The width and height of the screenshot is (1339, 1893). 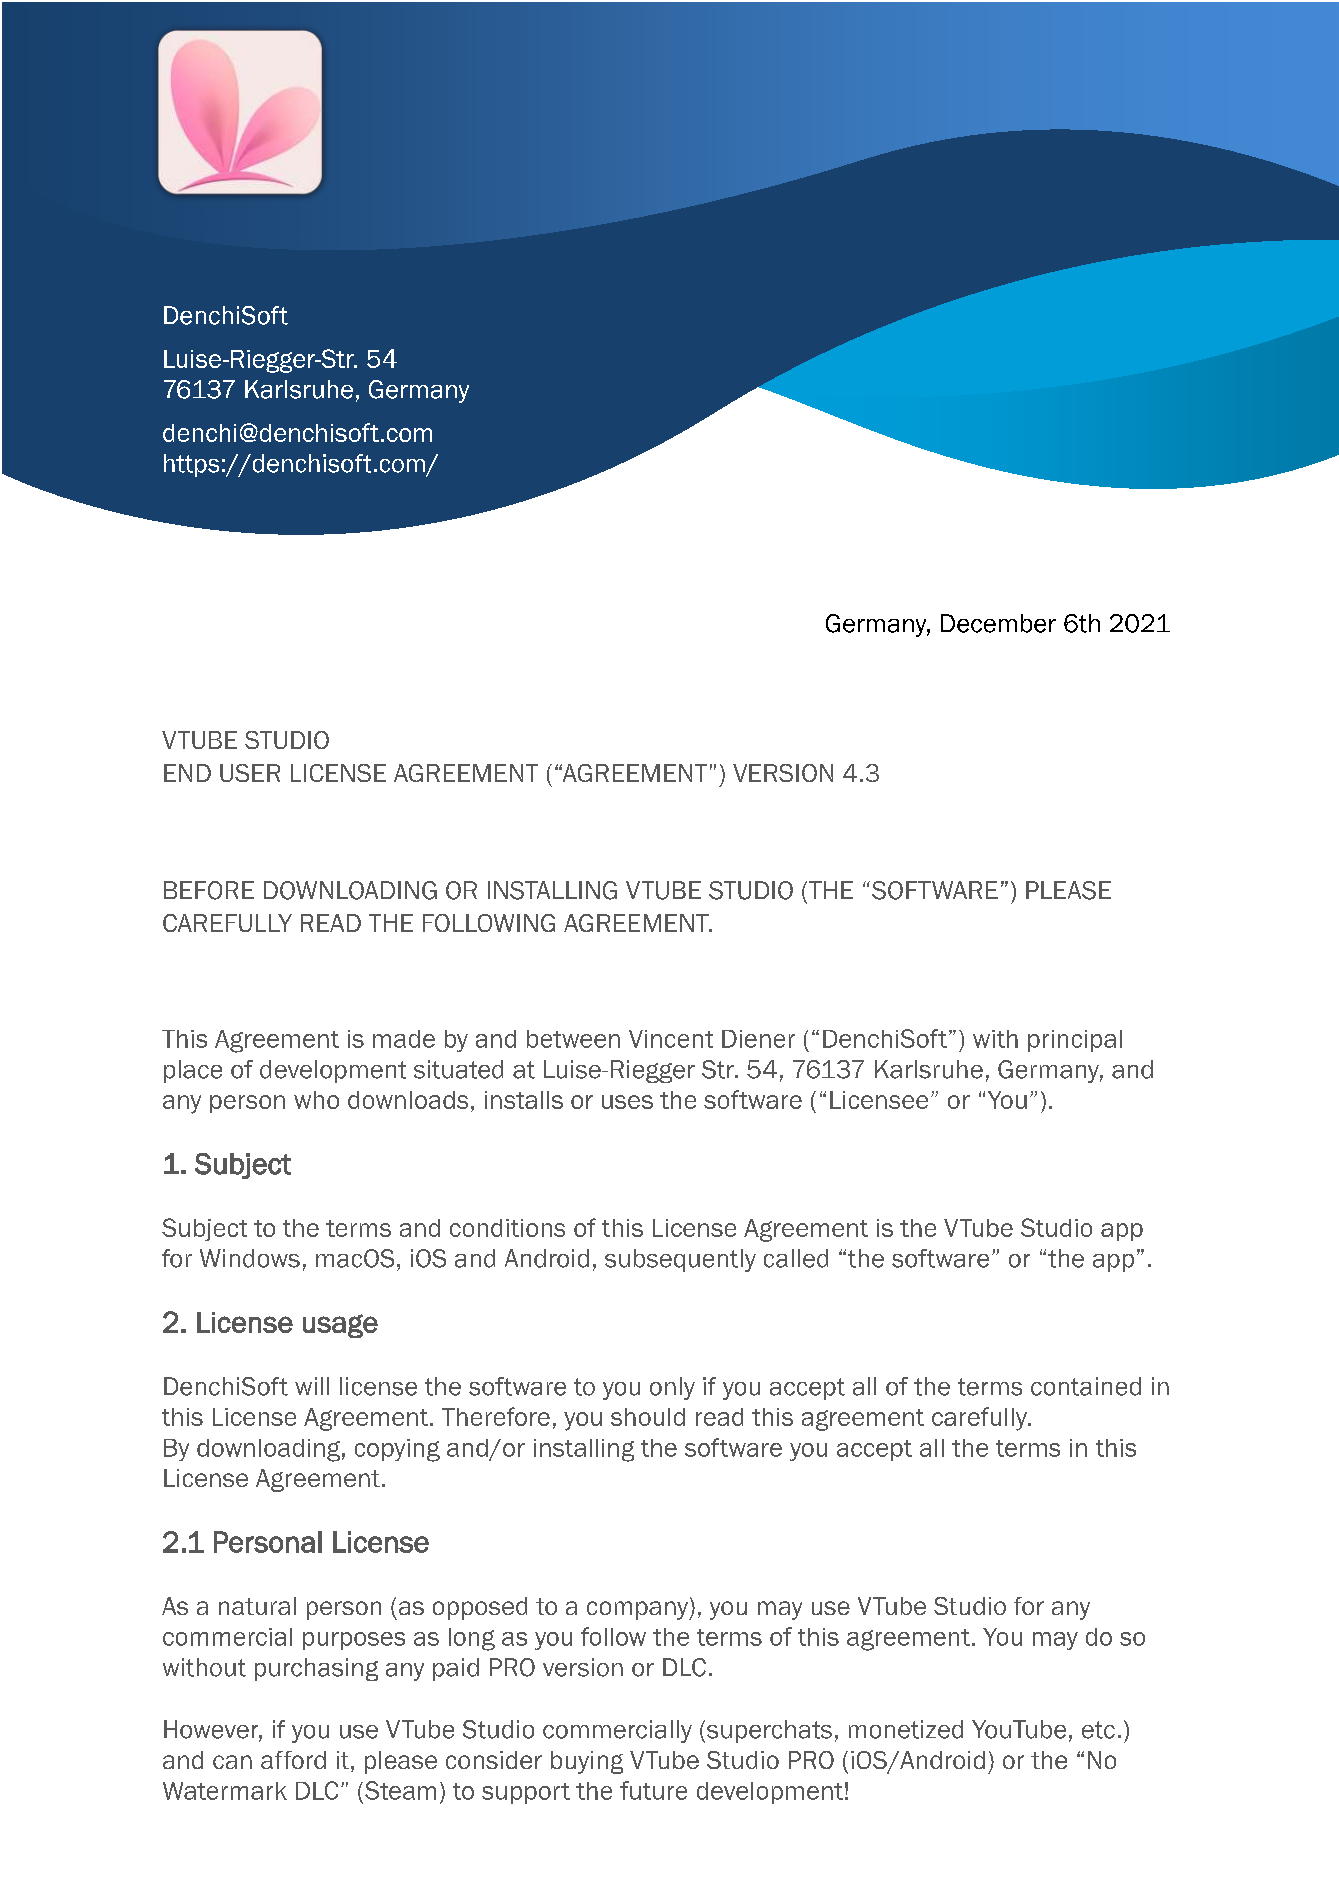 What do you see at coordinates (250, 773) in the screenshot?
I see `USER` at bounding box center [250, 773].
